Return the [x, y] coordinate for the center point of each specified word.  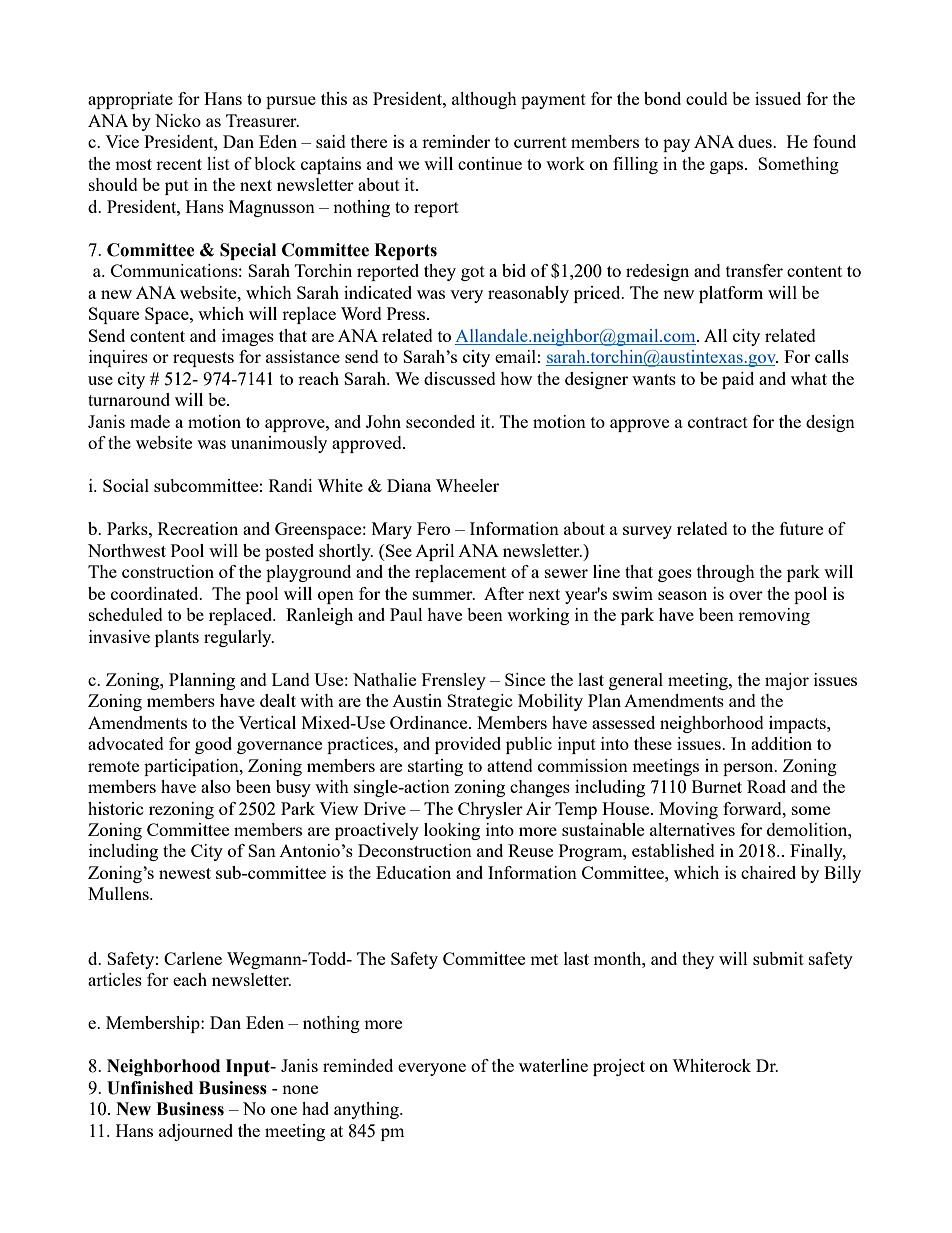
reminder [456, 141]
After [504, 593]
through [726, 573]
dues [756, 141]
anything [367, 1110]
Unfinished [150, 1088]
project [619, 1067]
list [218, 163]
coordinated [156, 593]
